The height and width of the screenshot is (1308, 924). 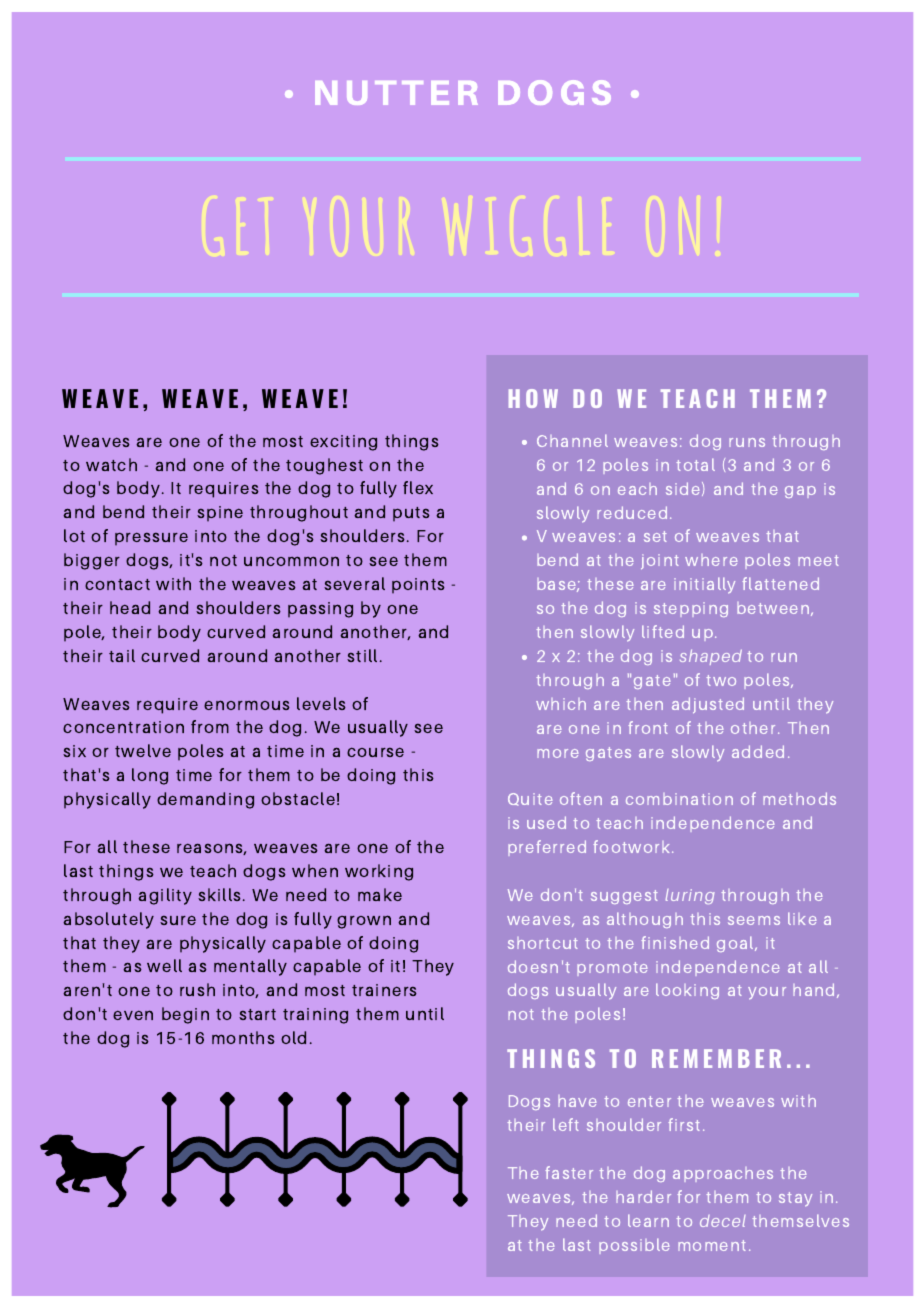 I want to click on months, so click(x=243, y=1037).
